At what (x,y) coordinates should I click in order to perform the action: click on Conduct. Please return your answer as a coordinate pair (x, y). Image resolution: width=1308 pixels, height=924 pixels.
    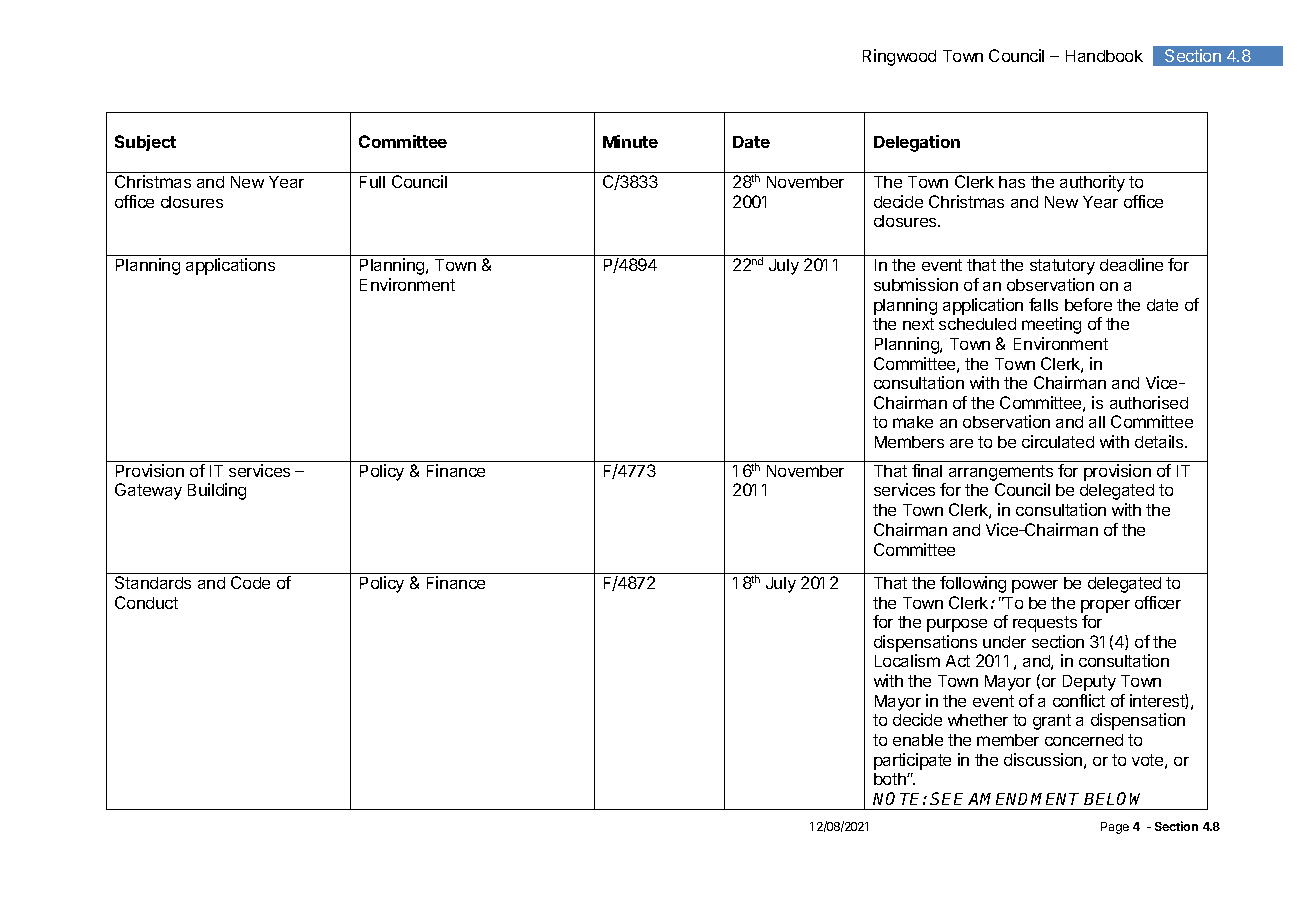
    Looking at the image, I should click on (146, 602).
